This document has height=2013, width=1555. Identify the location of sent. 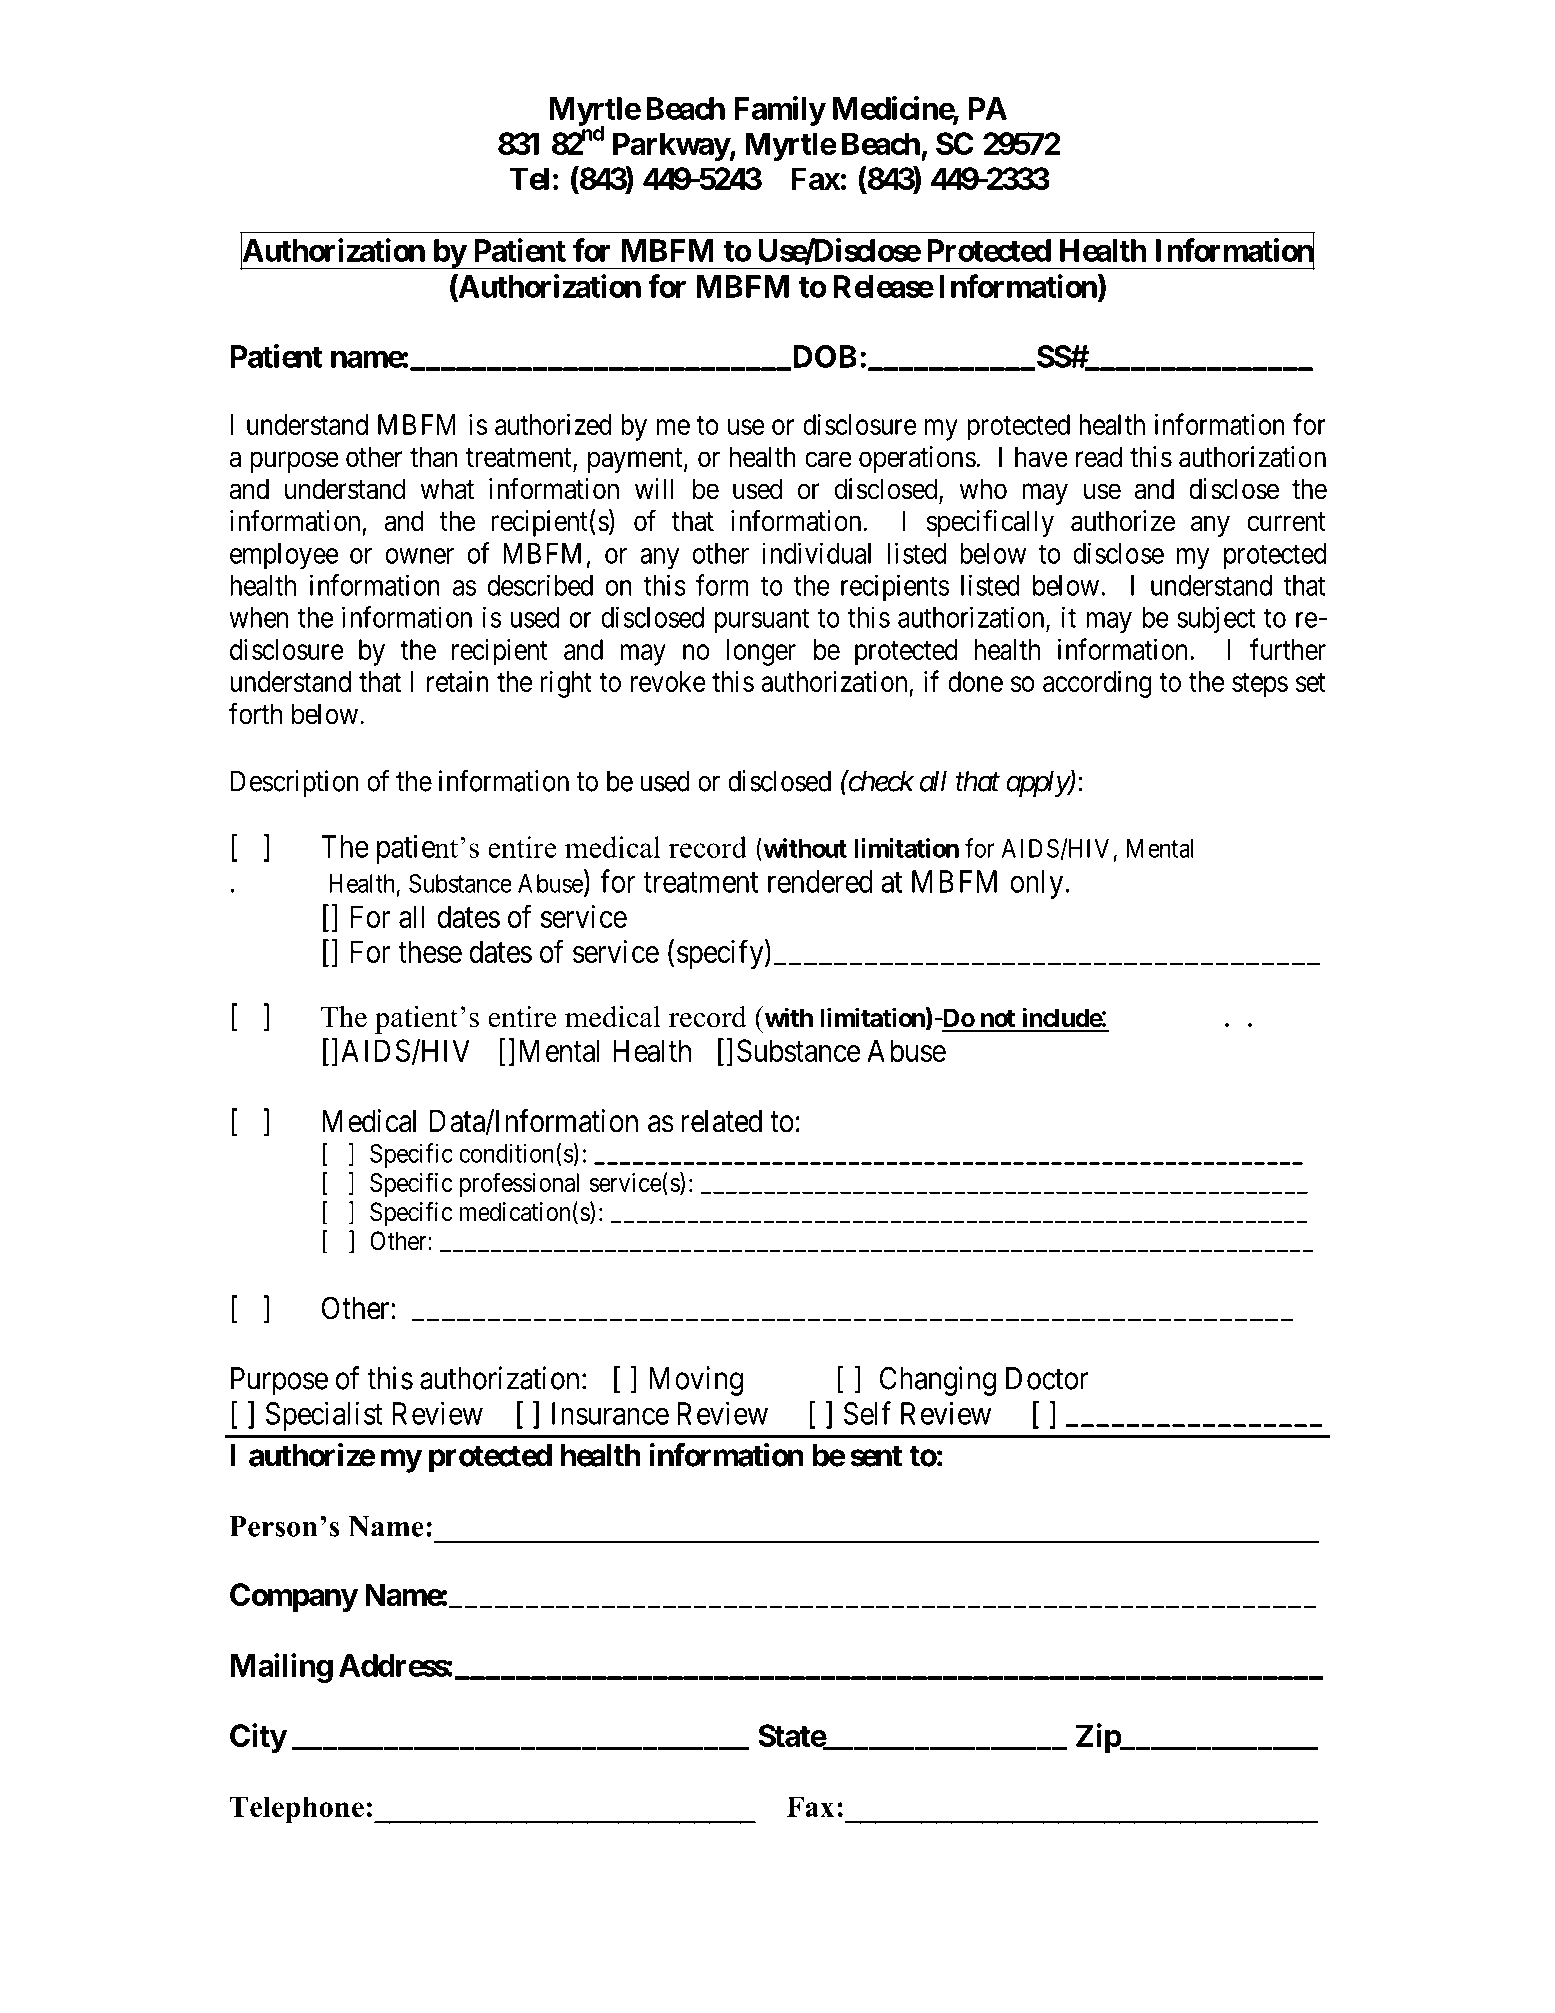
(876, 1456).
